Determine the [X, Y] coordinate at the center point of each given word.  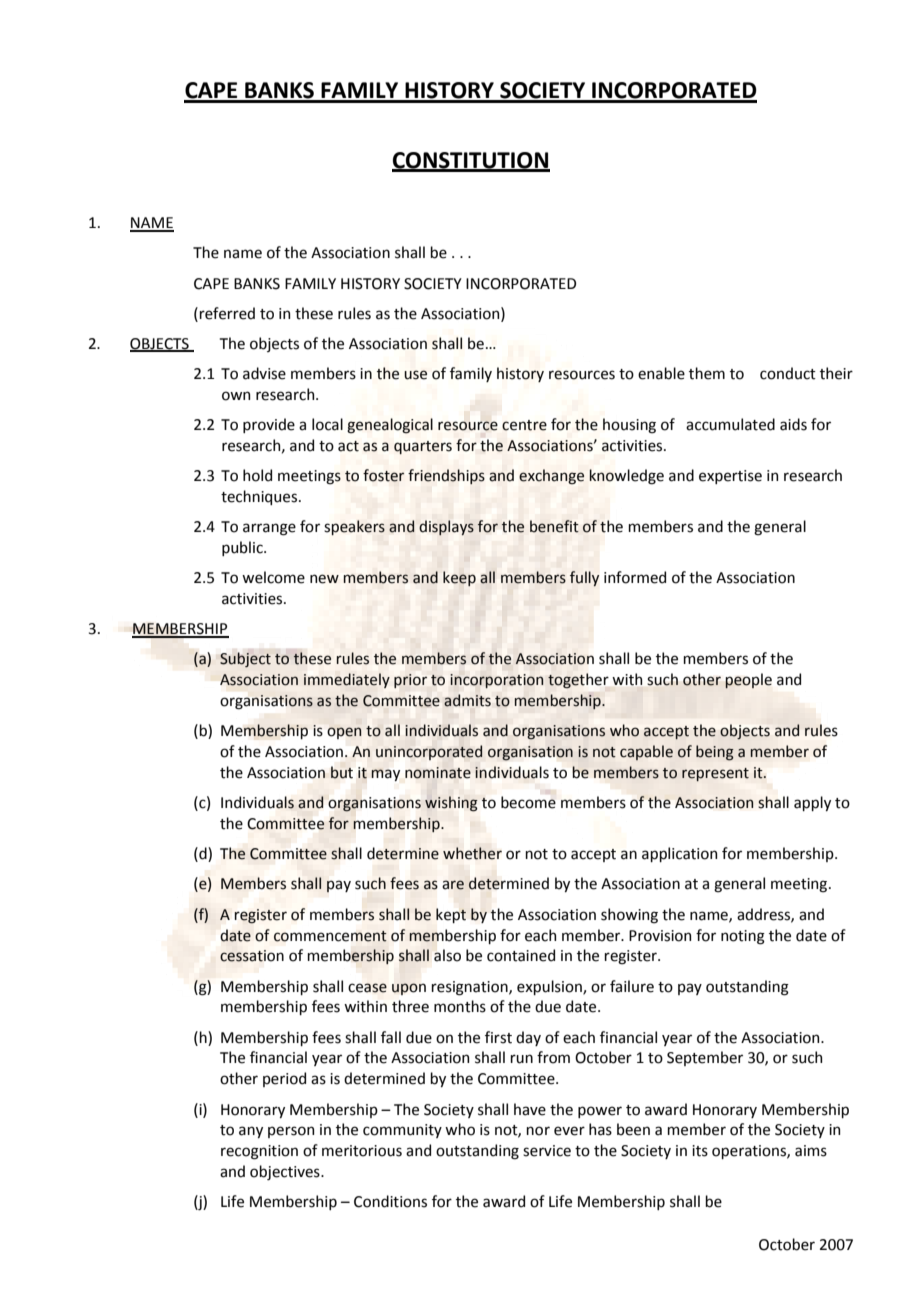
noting [743, 937]
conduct [788, 373]
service [547, 1151]
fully [584, 578]
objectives [286, 1172]
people [748, 681]
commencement [330, 936]
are [453, 885]
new [324, 579]
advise [264, 373]
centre [524, 425]
